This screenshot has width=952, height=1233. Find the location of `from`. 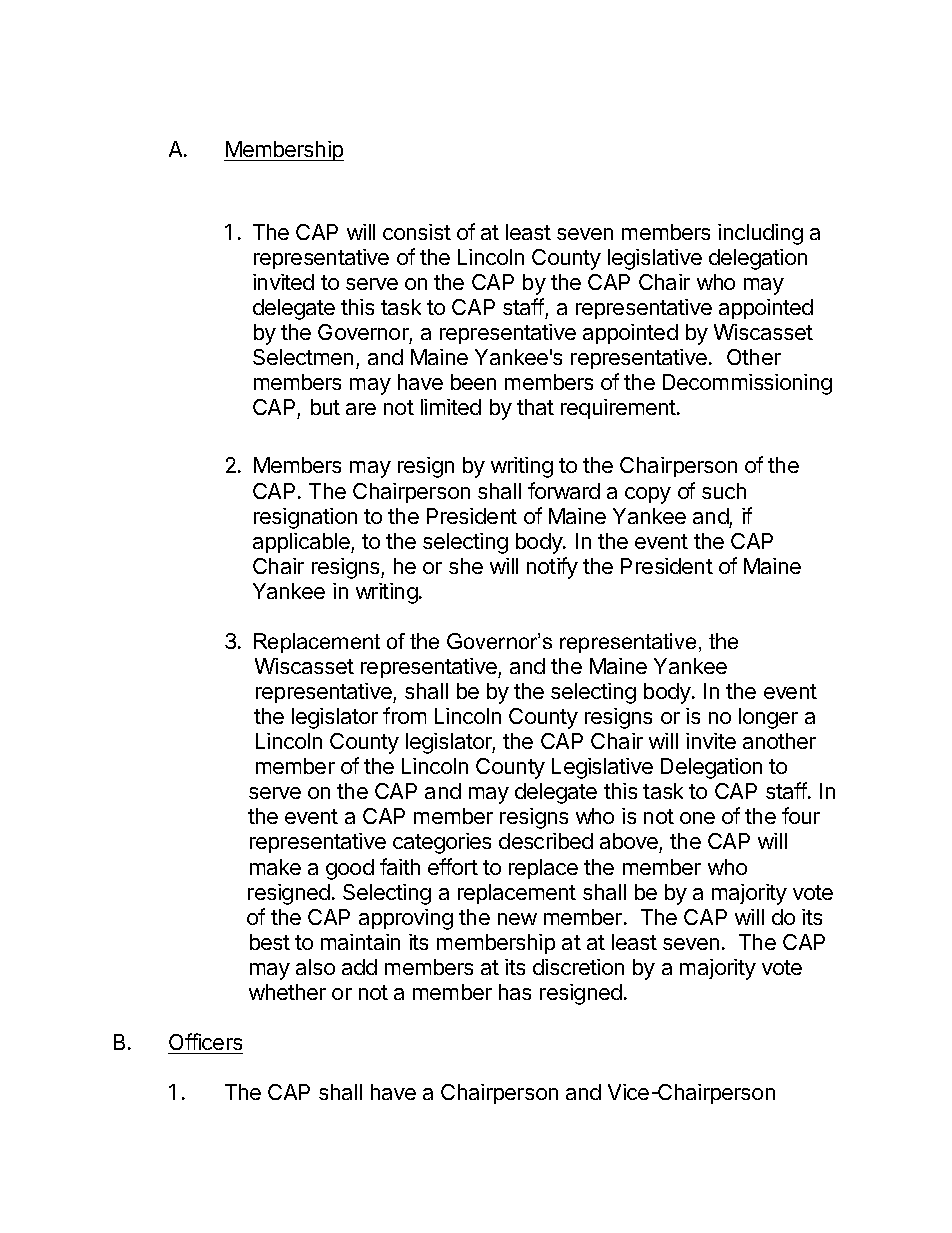

from is located at coordinates (404, 715).
